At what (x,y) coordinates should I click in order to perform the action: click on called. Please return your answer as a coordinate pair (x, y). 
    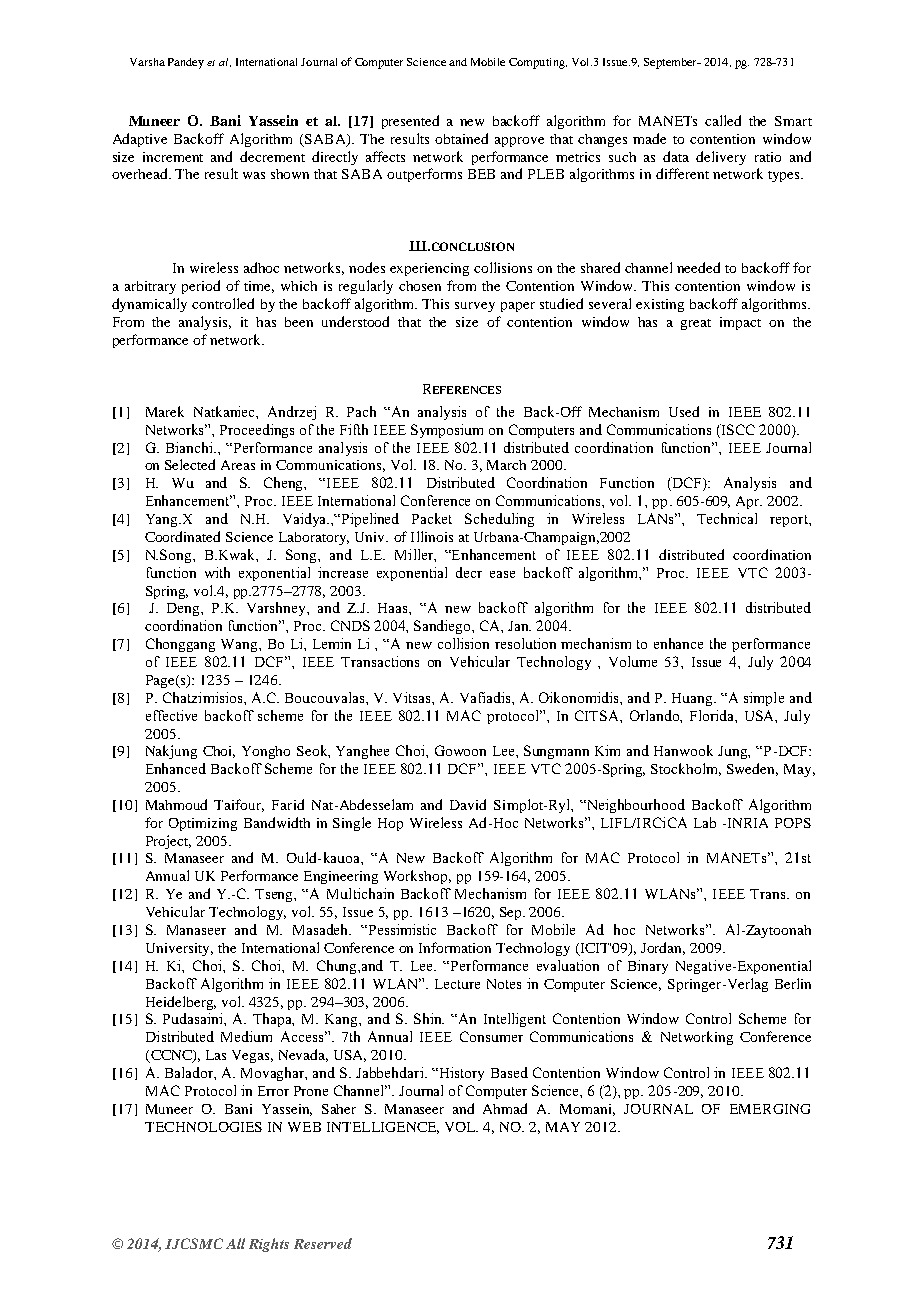
    Looking at the image, I should click on (723, 120).
